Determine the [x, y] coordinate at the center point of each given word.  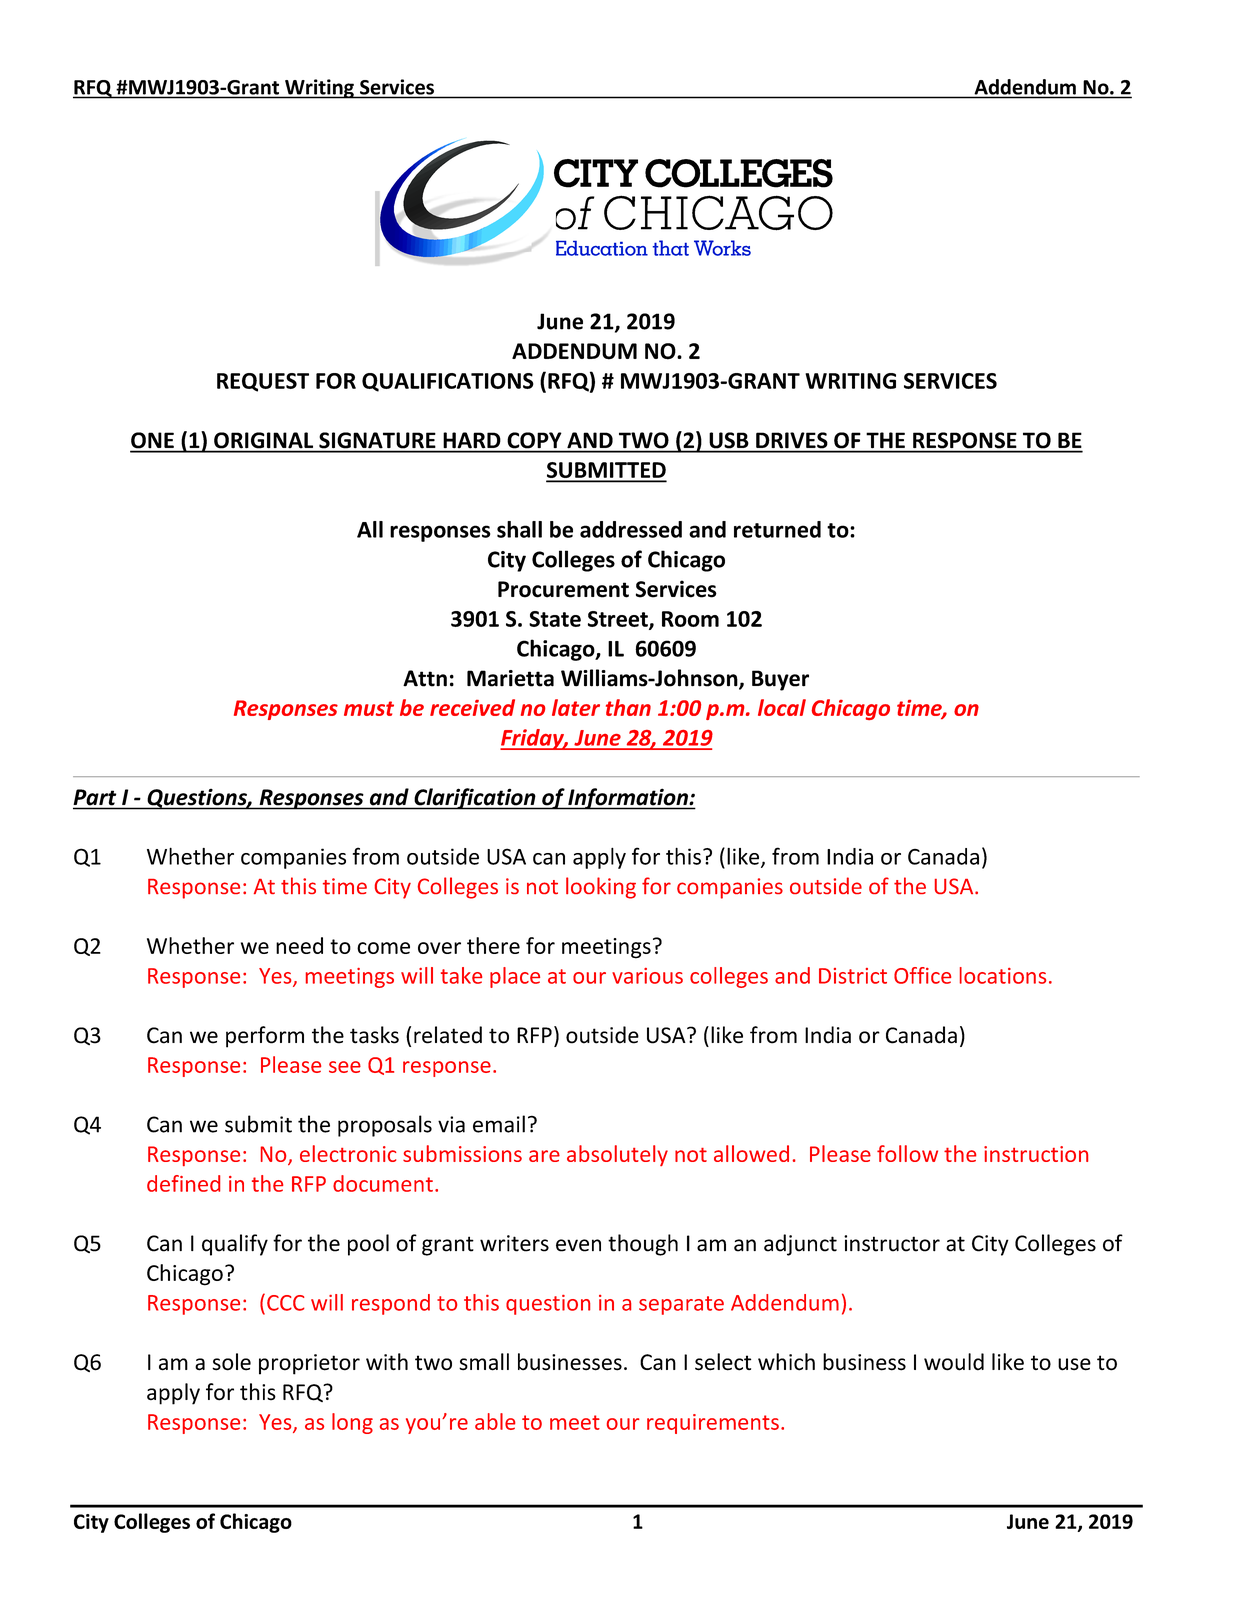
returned [777, 529]
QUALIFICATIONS [448, 382]
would [954, 1362]
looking [601, 888]
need [299, 945]
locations [1003, 975]
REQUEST [263, 382]
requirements [713, 1424]
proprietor [309, 1364]
